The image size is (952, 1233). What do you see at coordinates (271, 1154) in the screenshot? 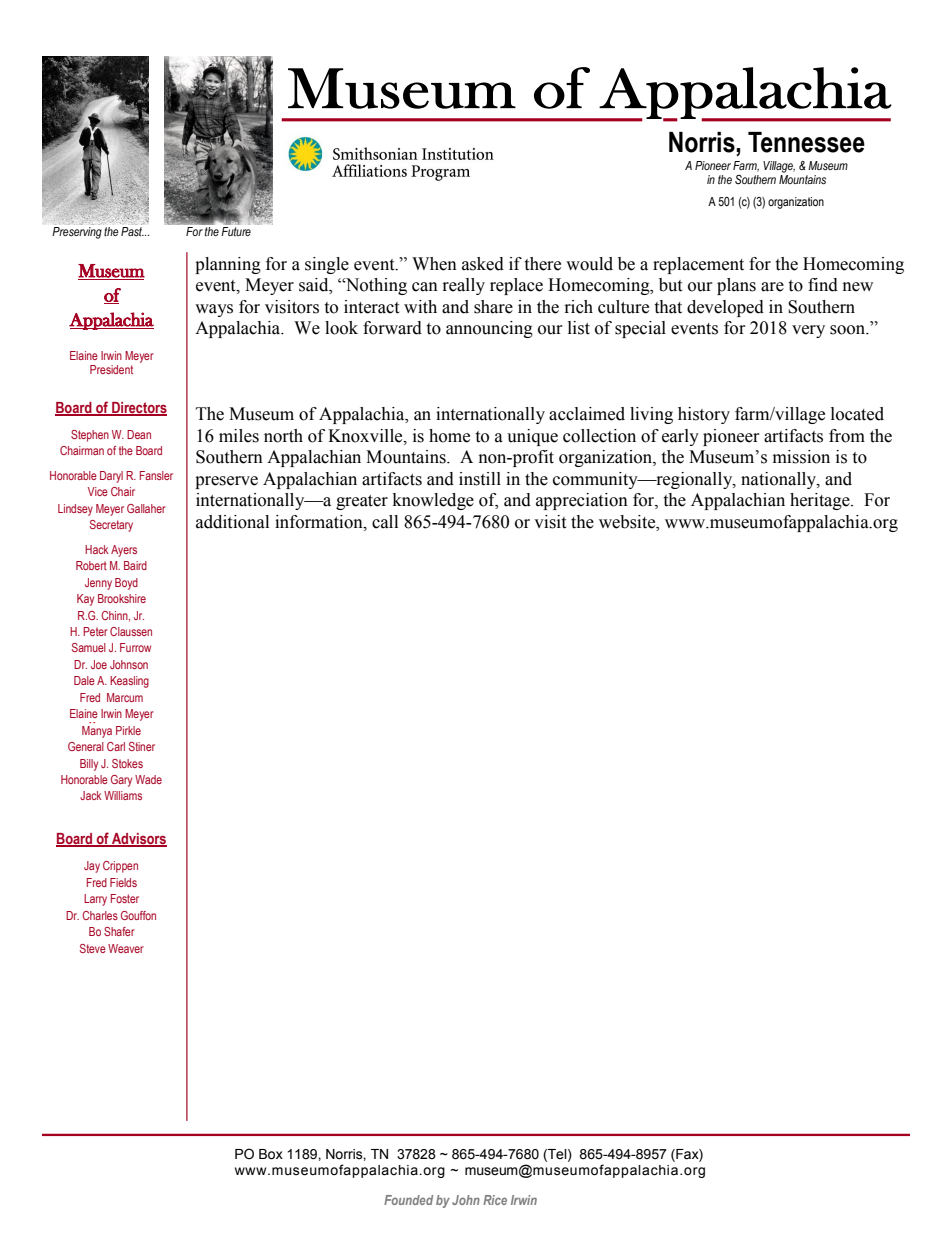
I see `Box` at bounding box center [271, 1154].
